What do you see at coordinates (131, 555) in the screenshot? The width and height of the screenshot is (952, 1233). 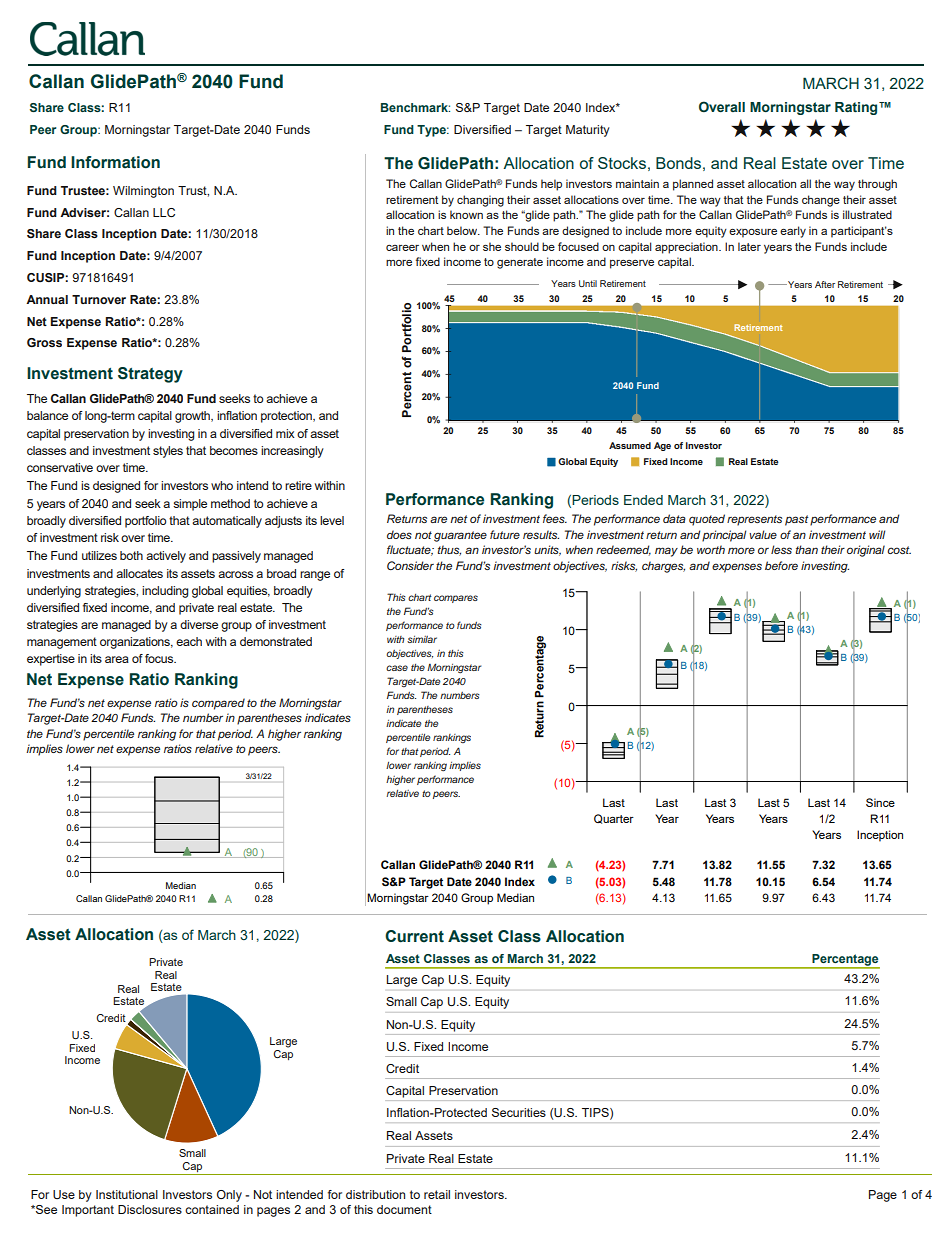 I see `both` at bounding box center [131, 555].
